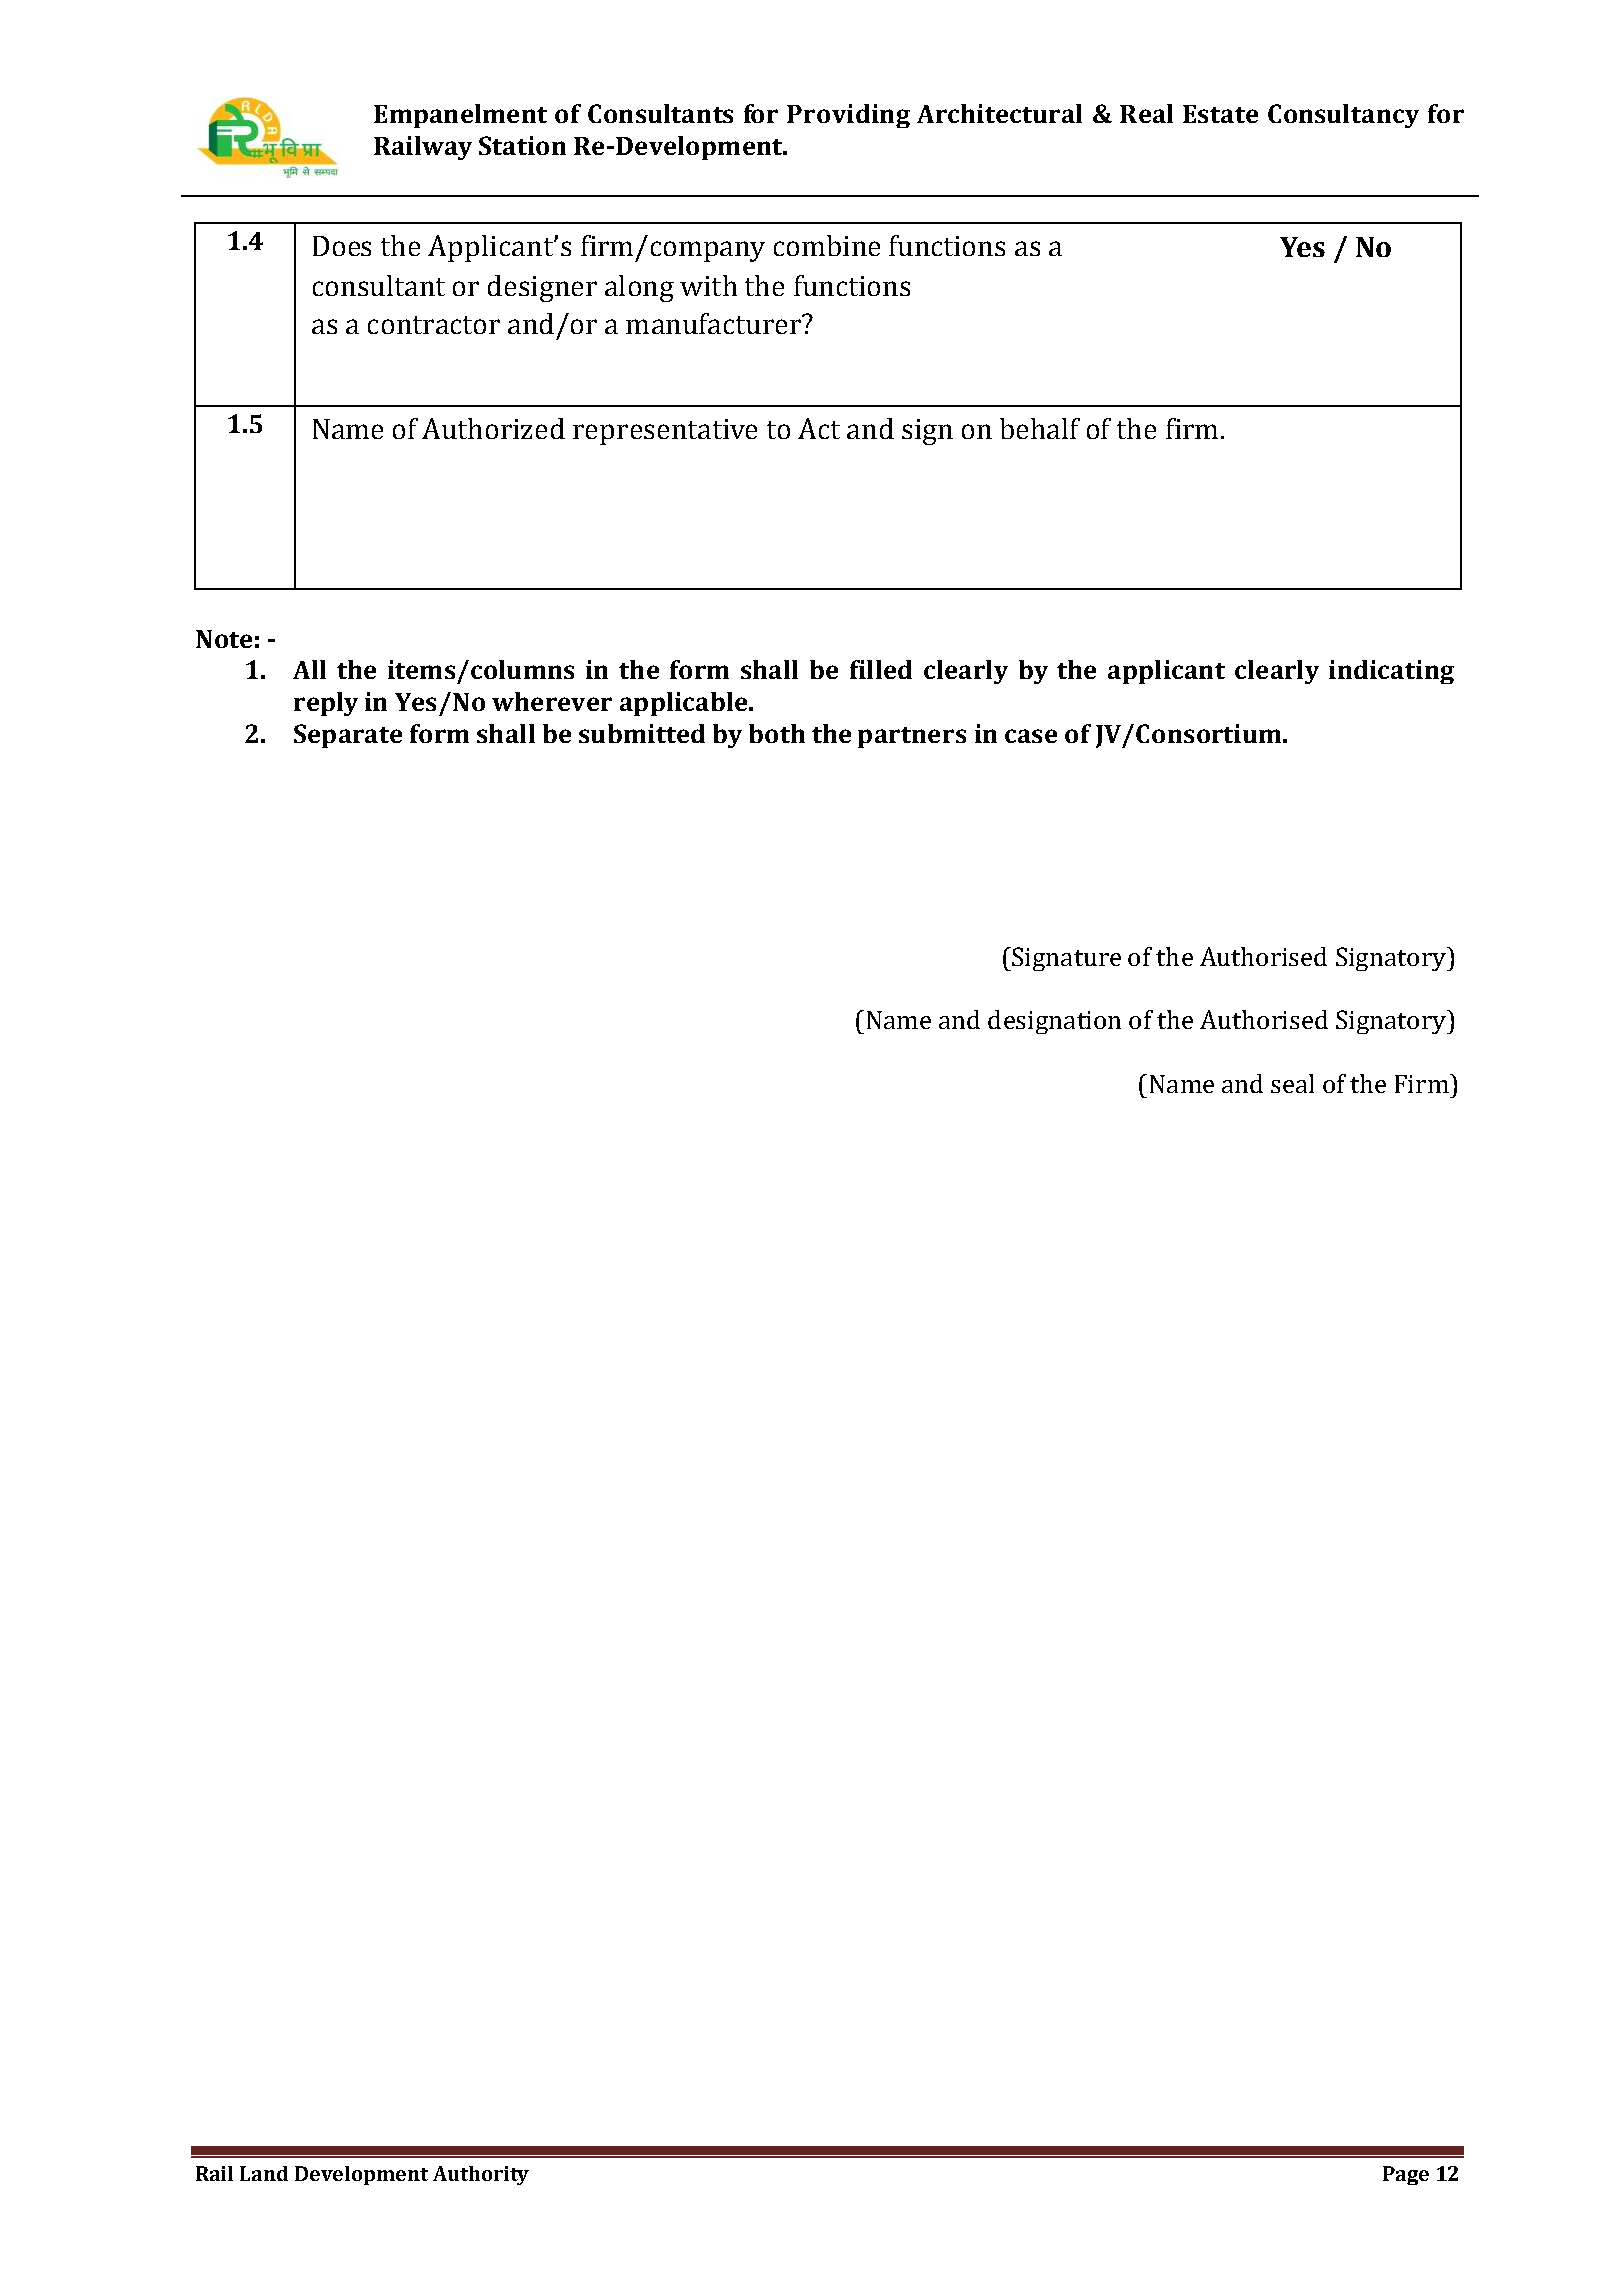 This screenshot has height=2284, width=1616. What do you see at coordinates (1406, 2175) in the screenshot?
I see `Page` at bounding box center [1406, 2175].
